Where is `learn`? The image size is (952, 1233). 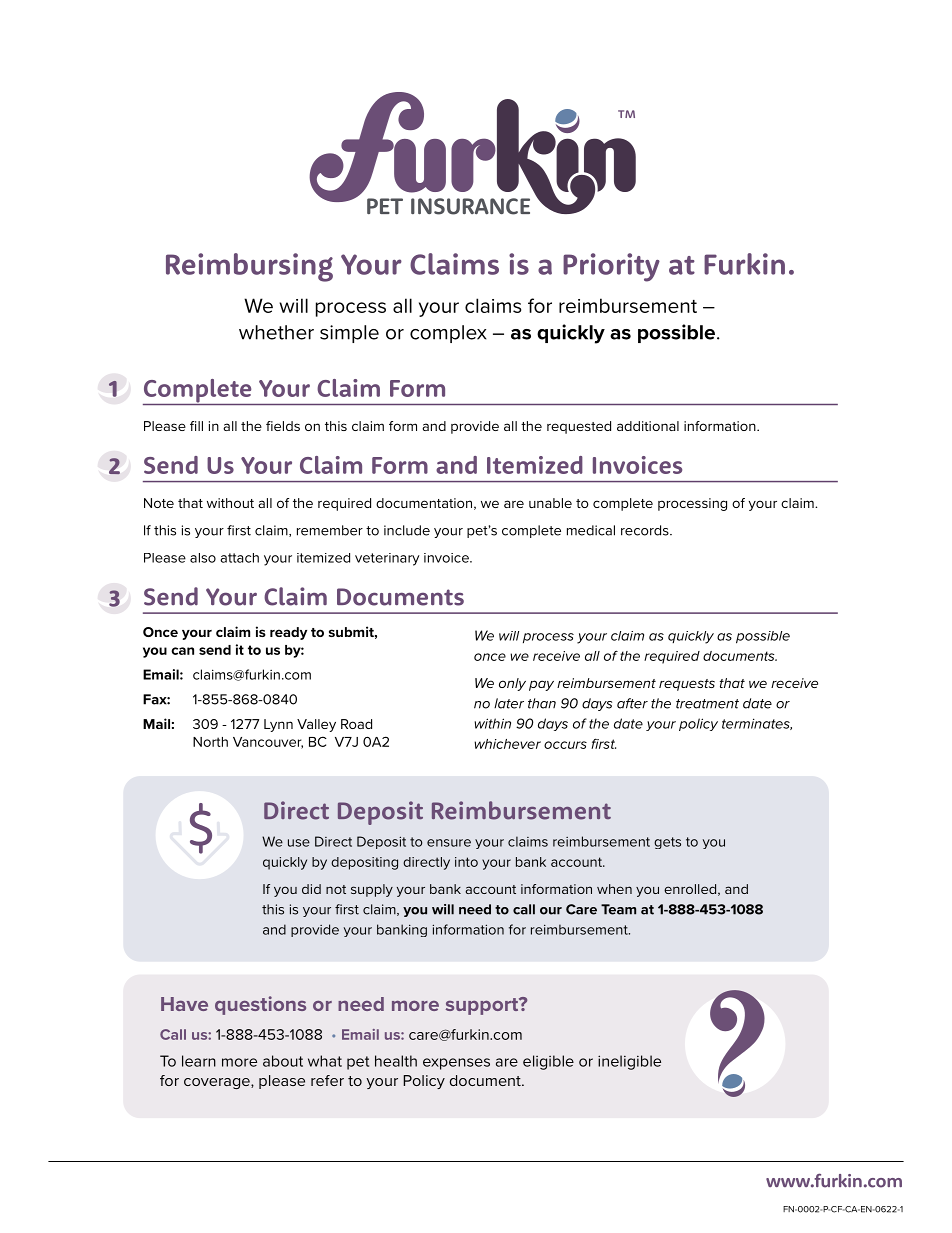
learn is located at coordinates (199, 1061).
